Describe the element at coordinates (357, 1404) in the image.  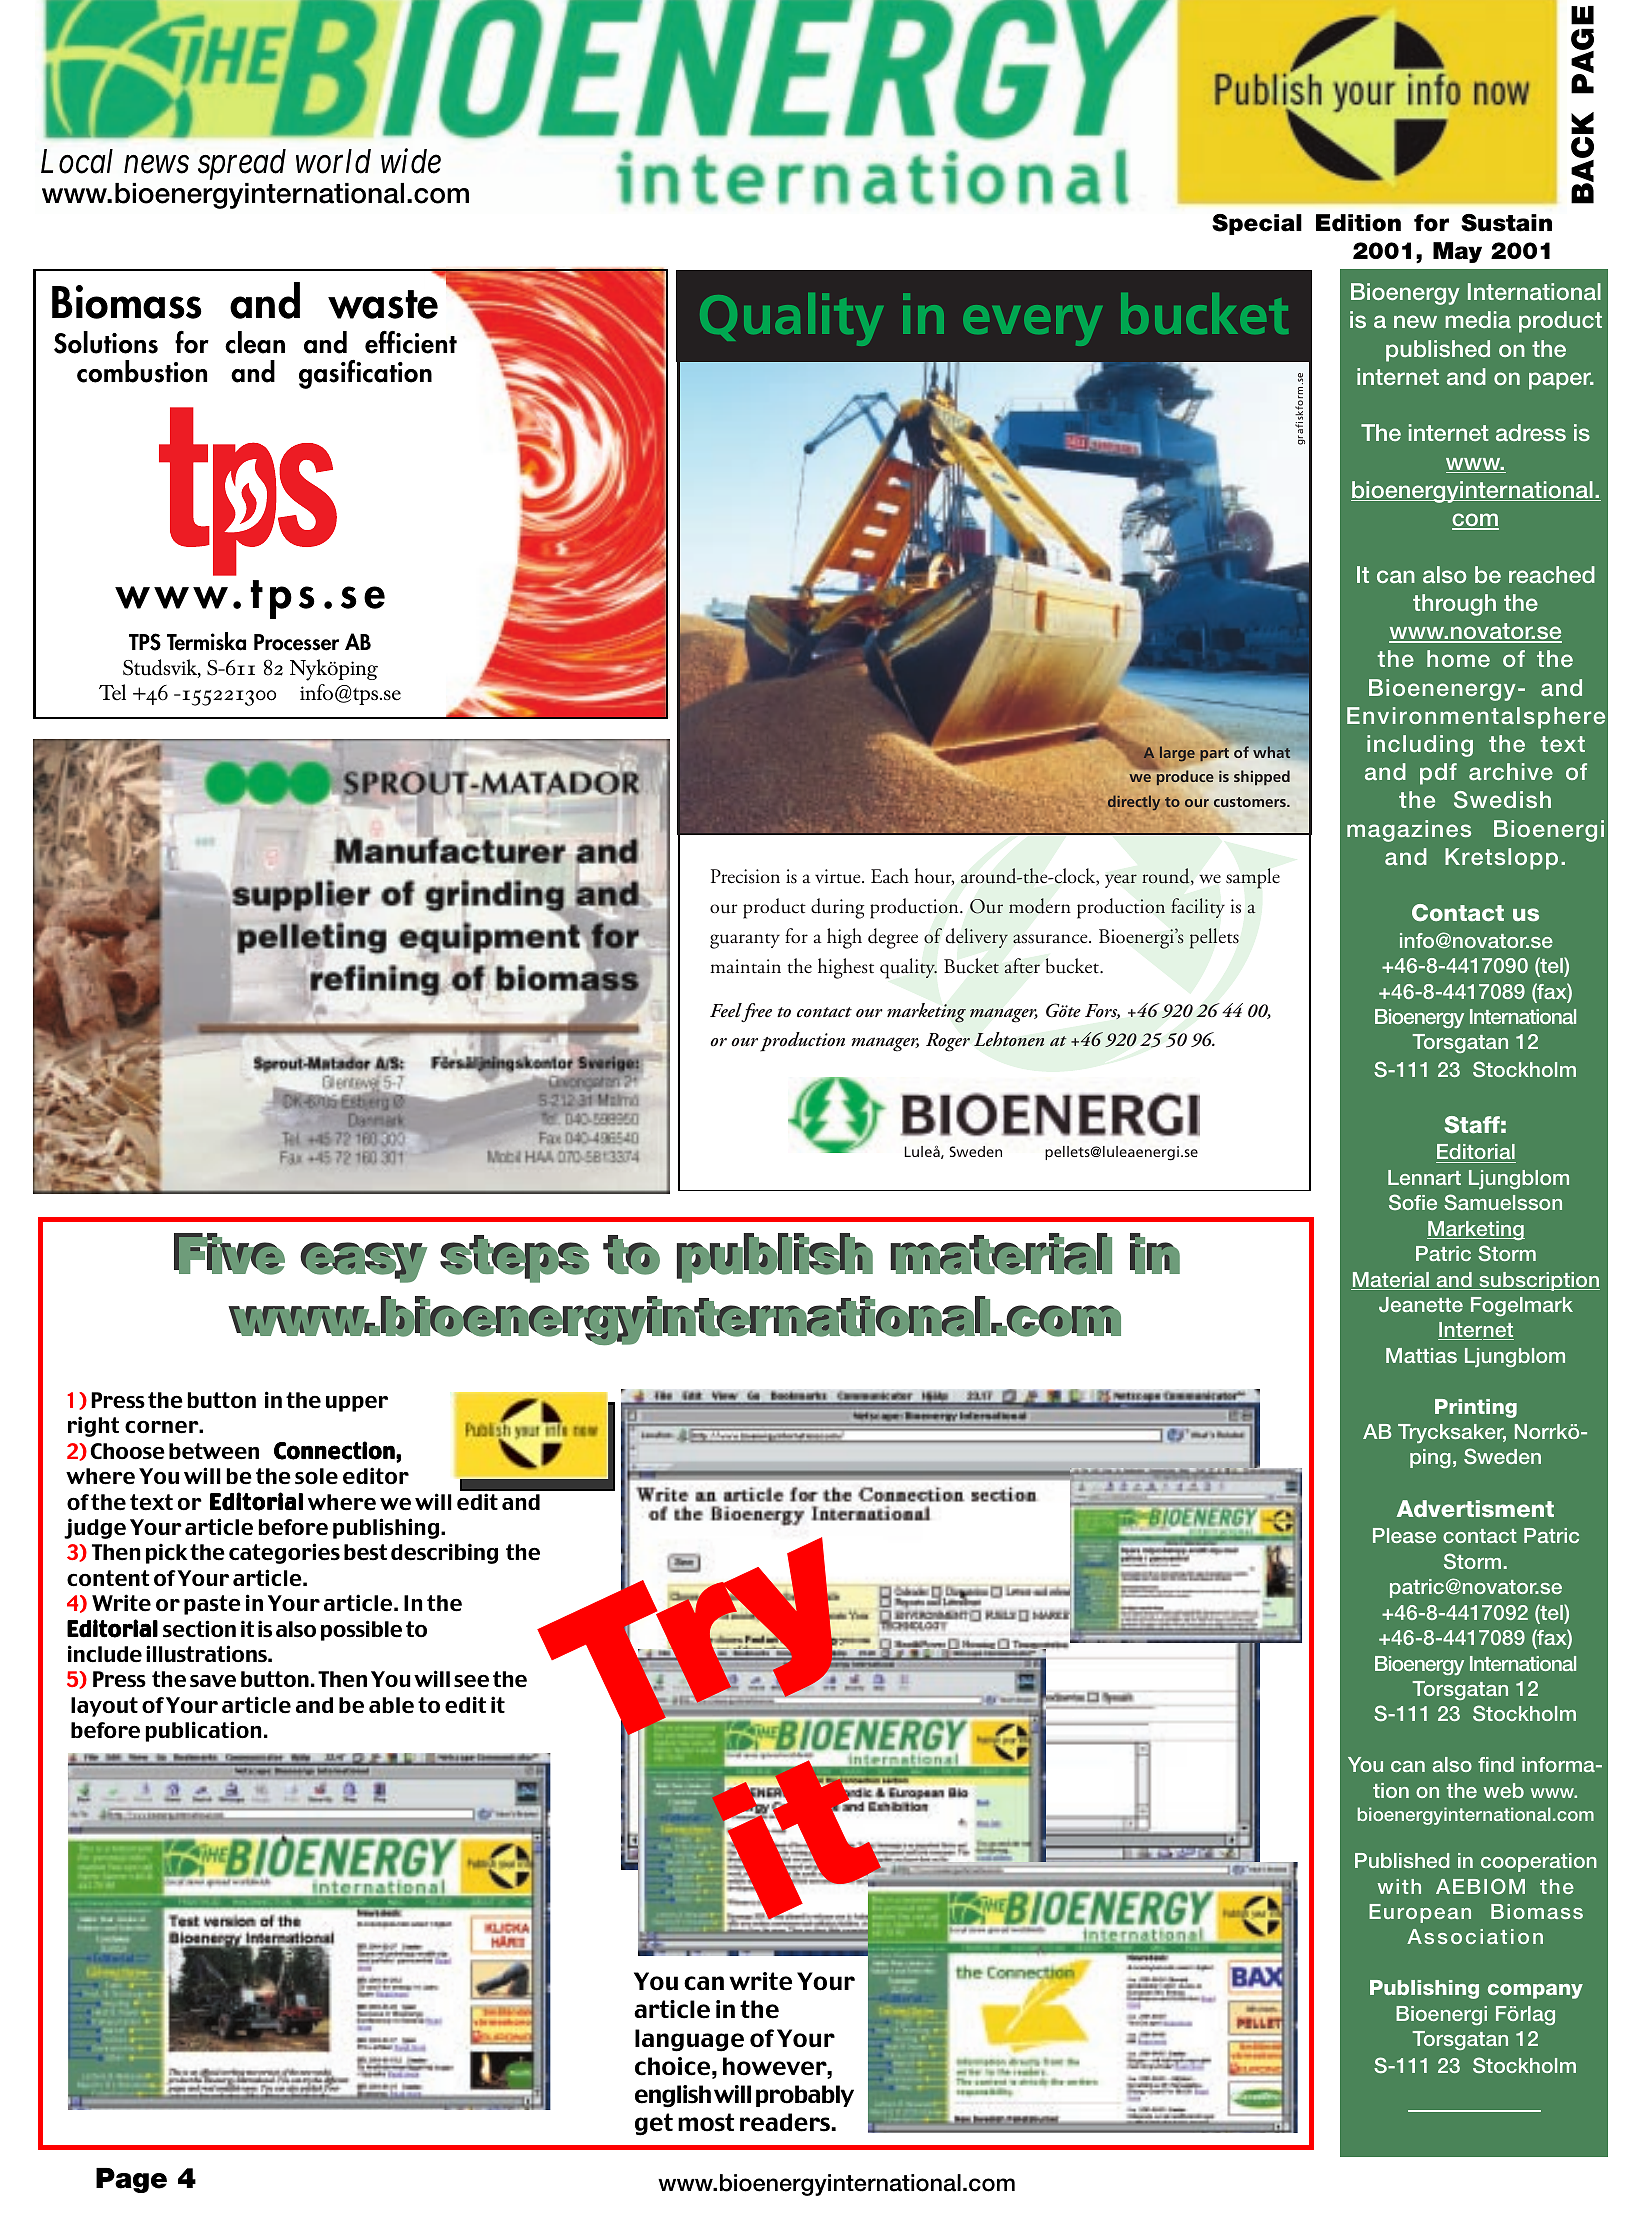
I see `upper` at that location.
